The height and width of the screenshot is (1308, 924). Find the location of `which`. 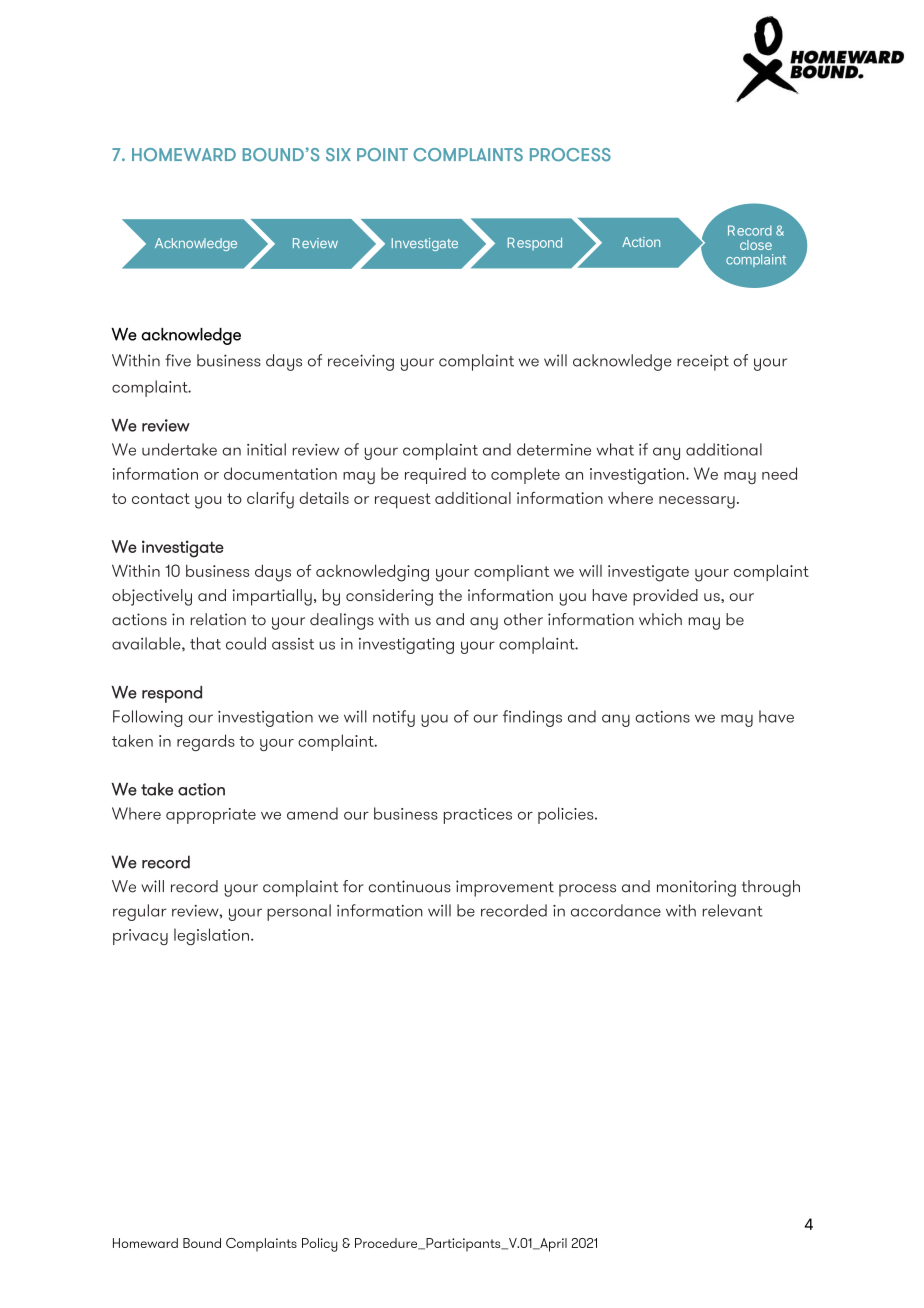

which is located at coordinates (660, 619).
